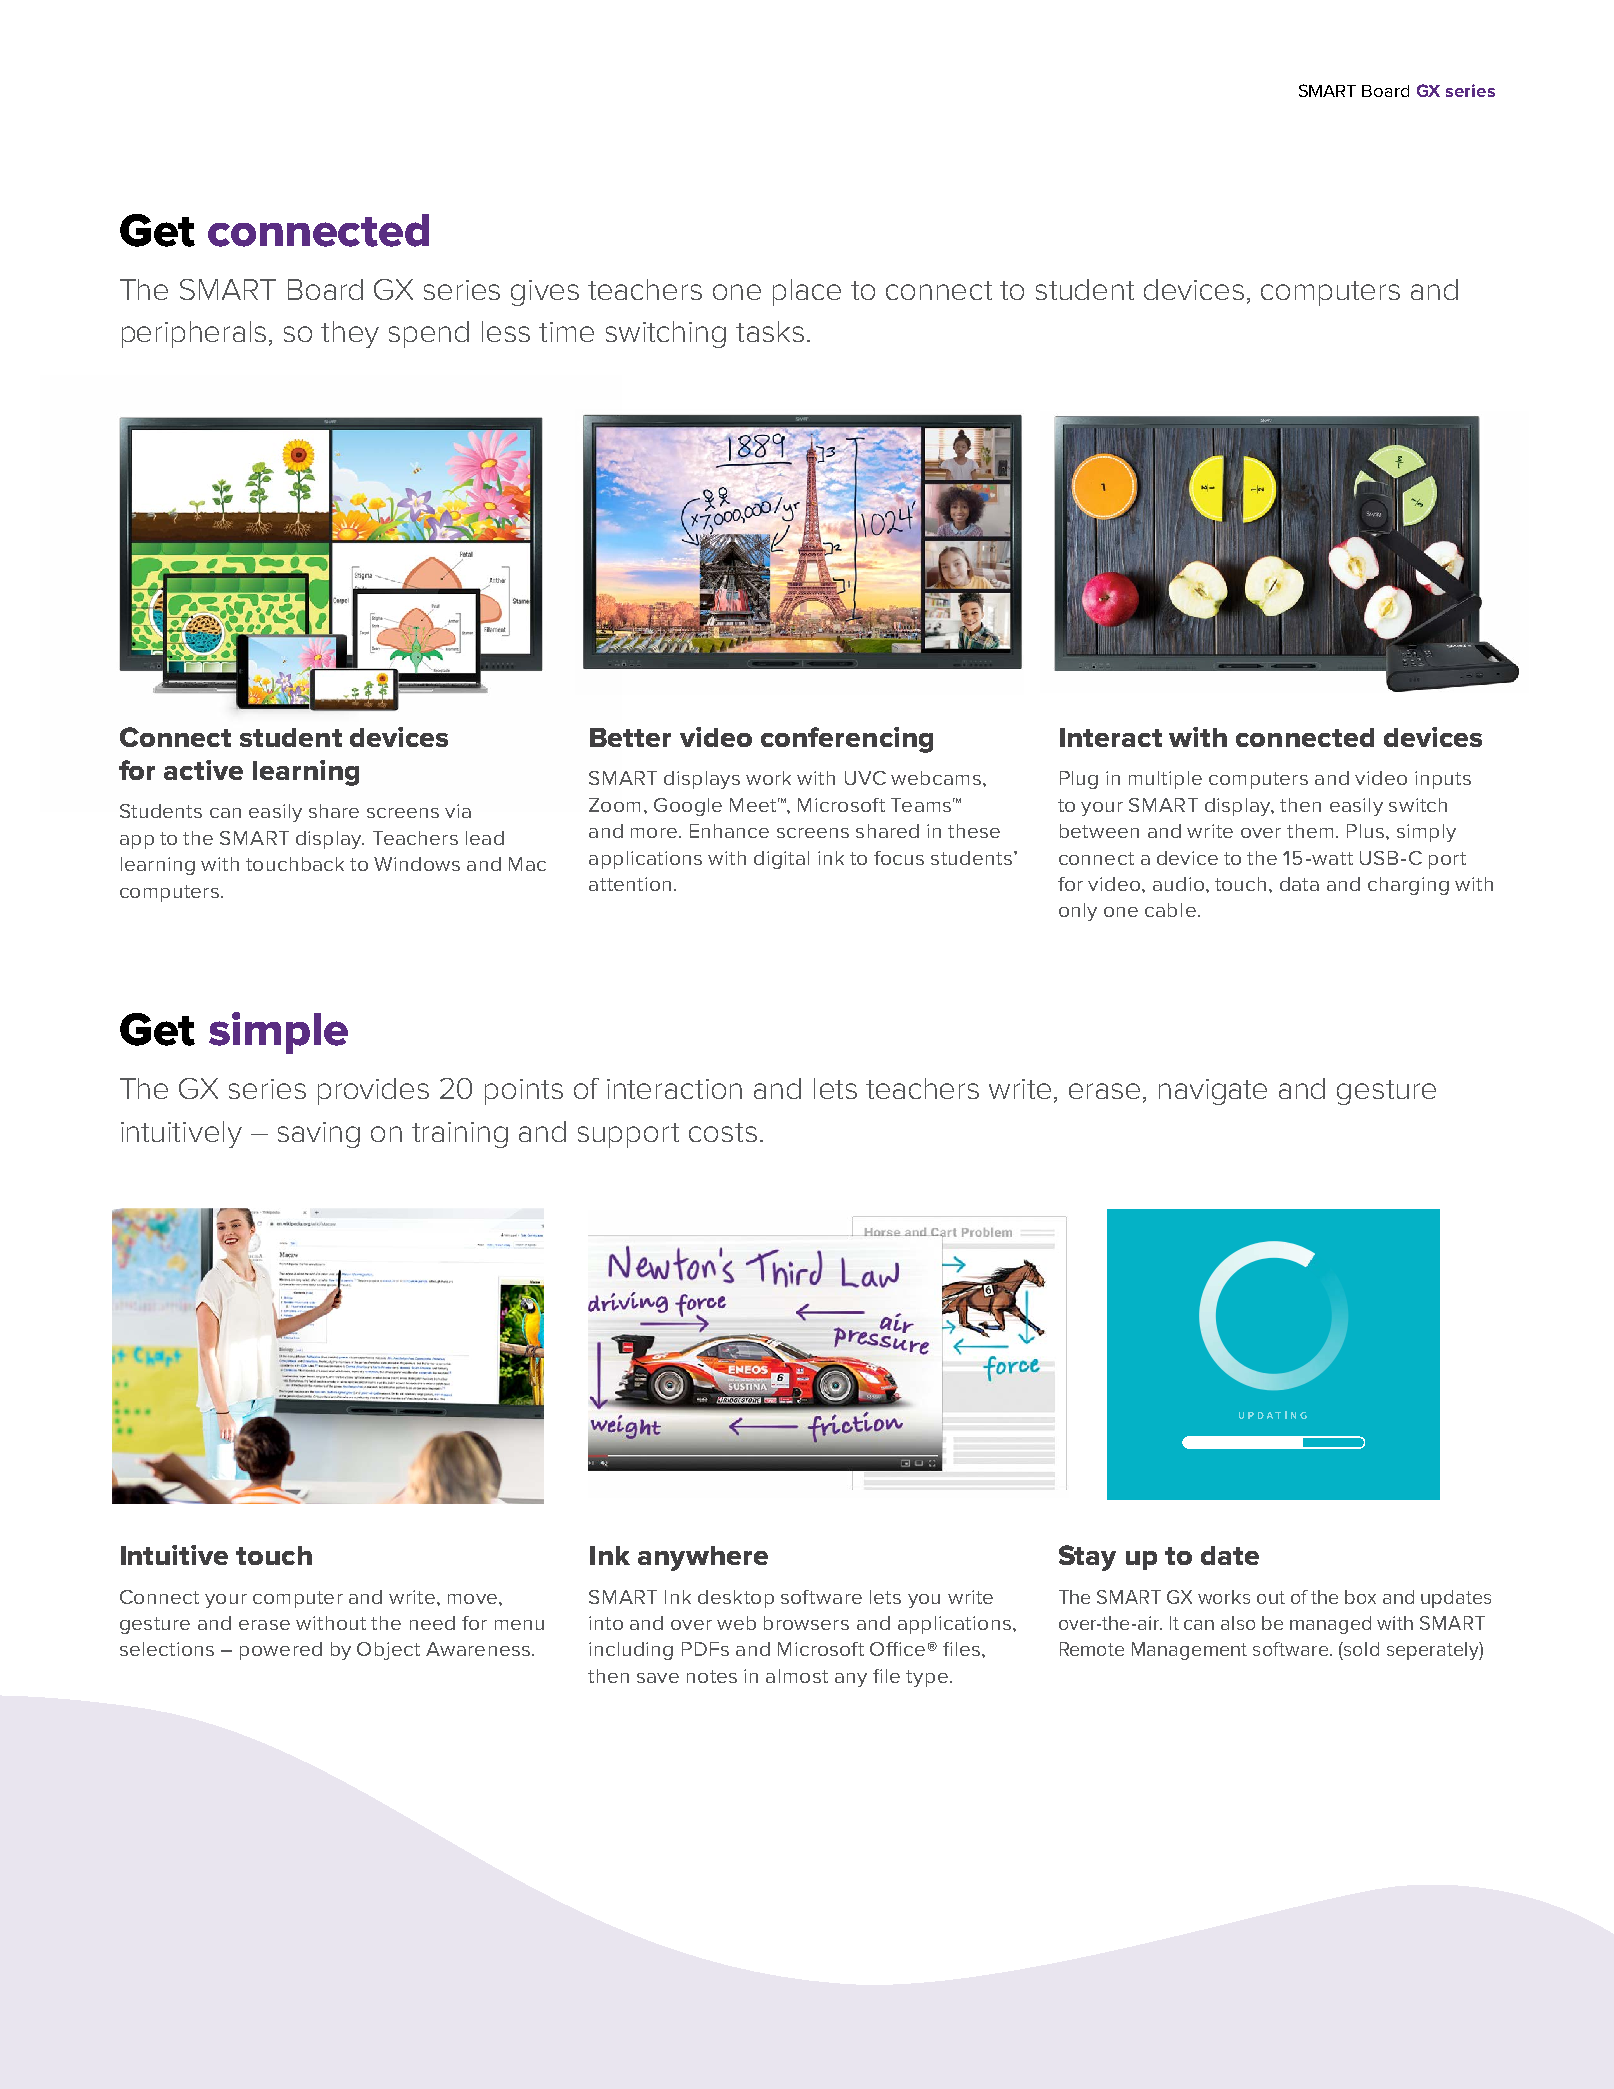 This document has width=1614, height=2089. Describe the element at coordinates (1310, 831) in the document. I see `them` at that location.
